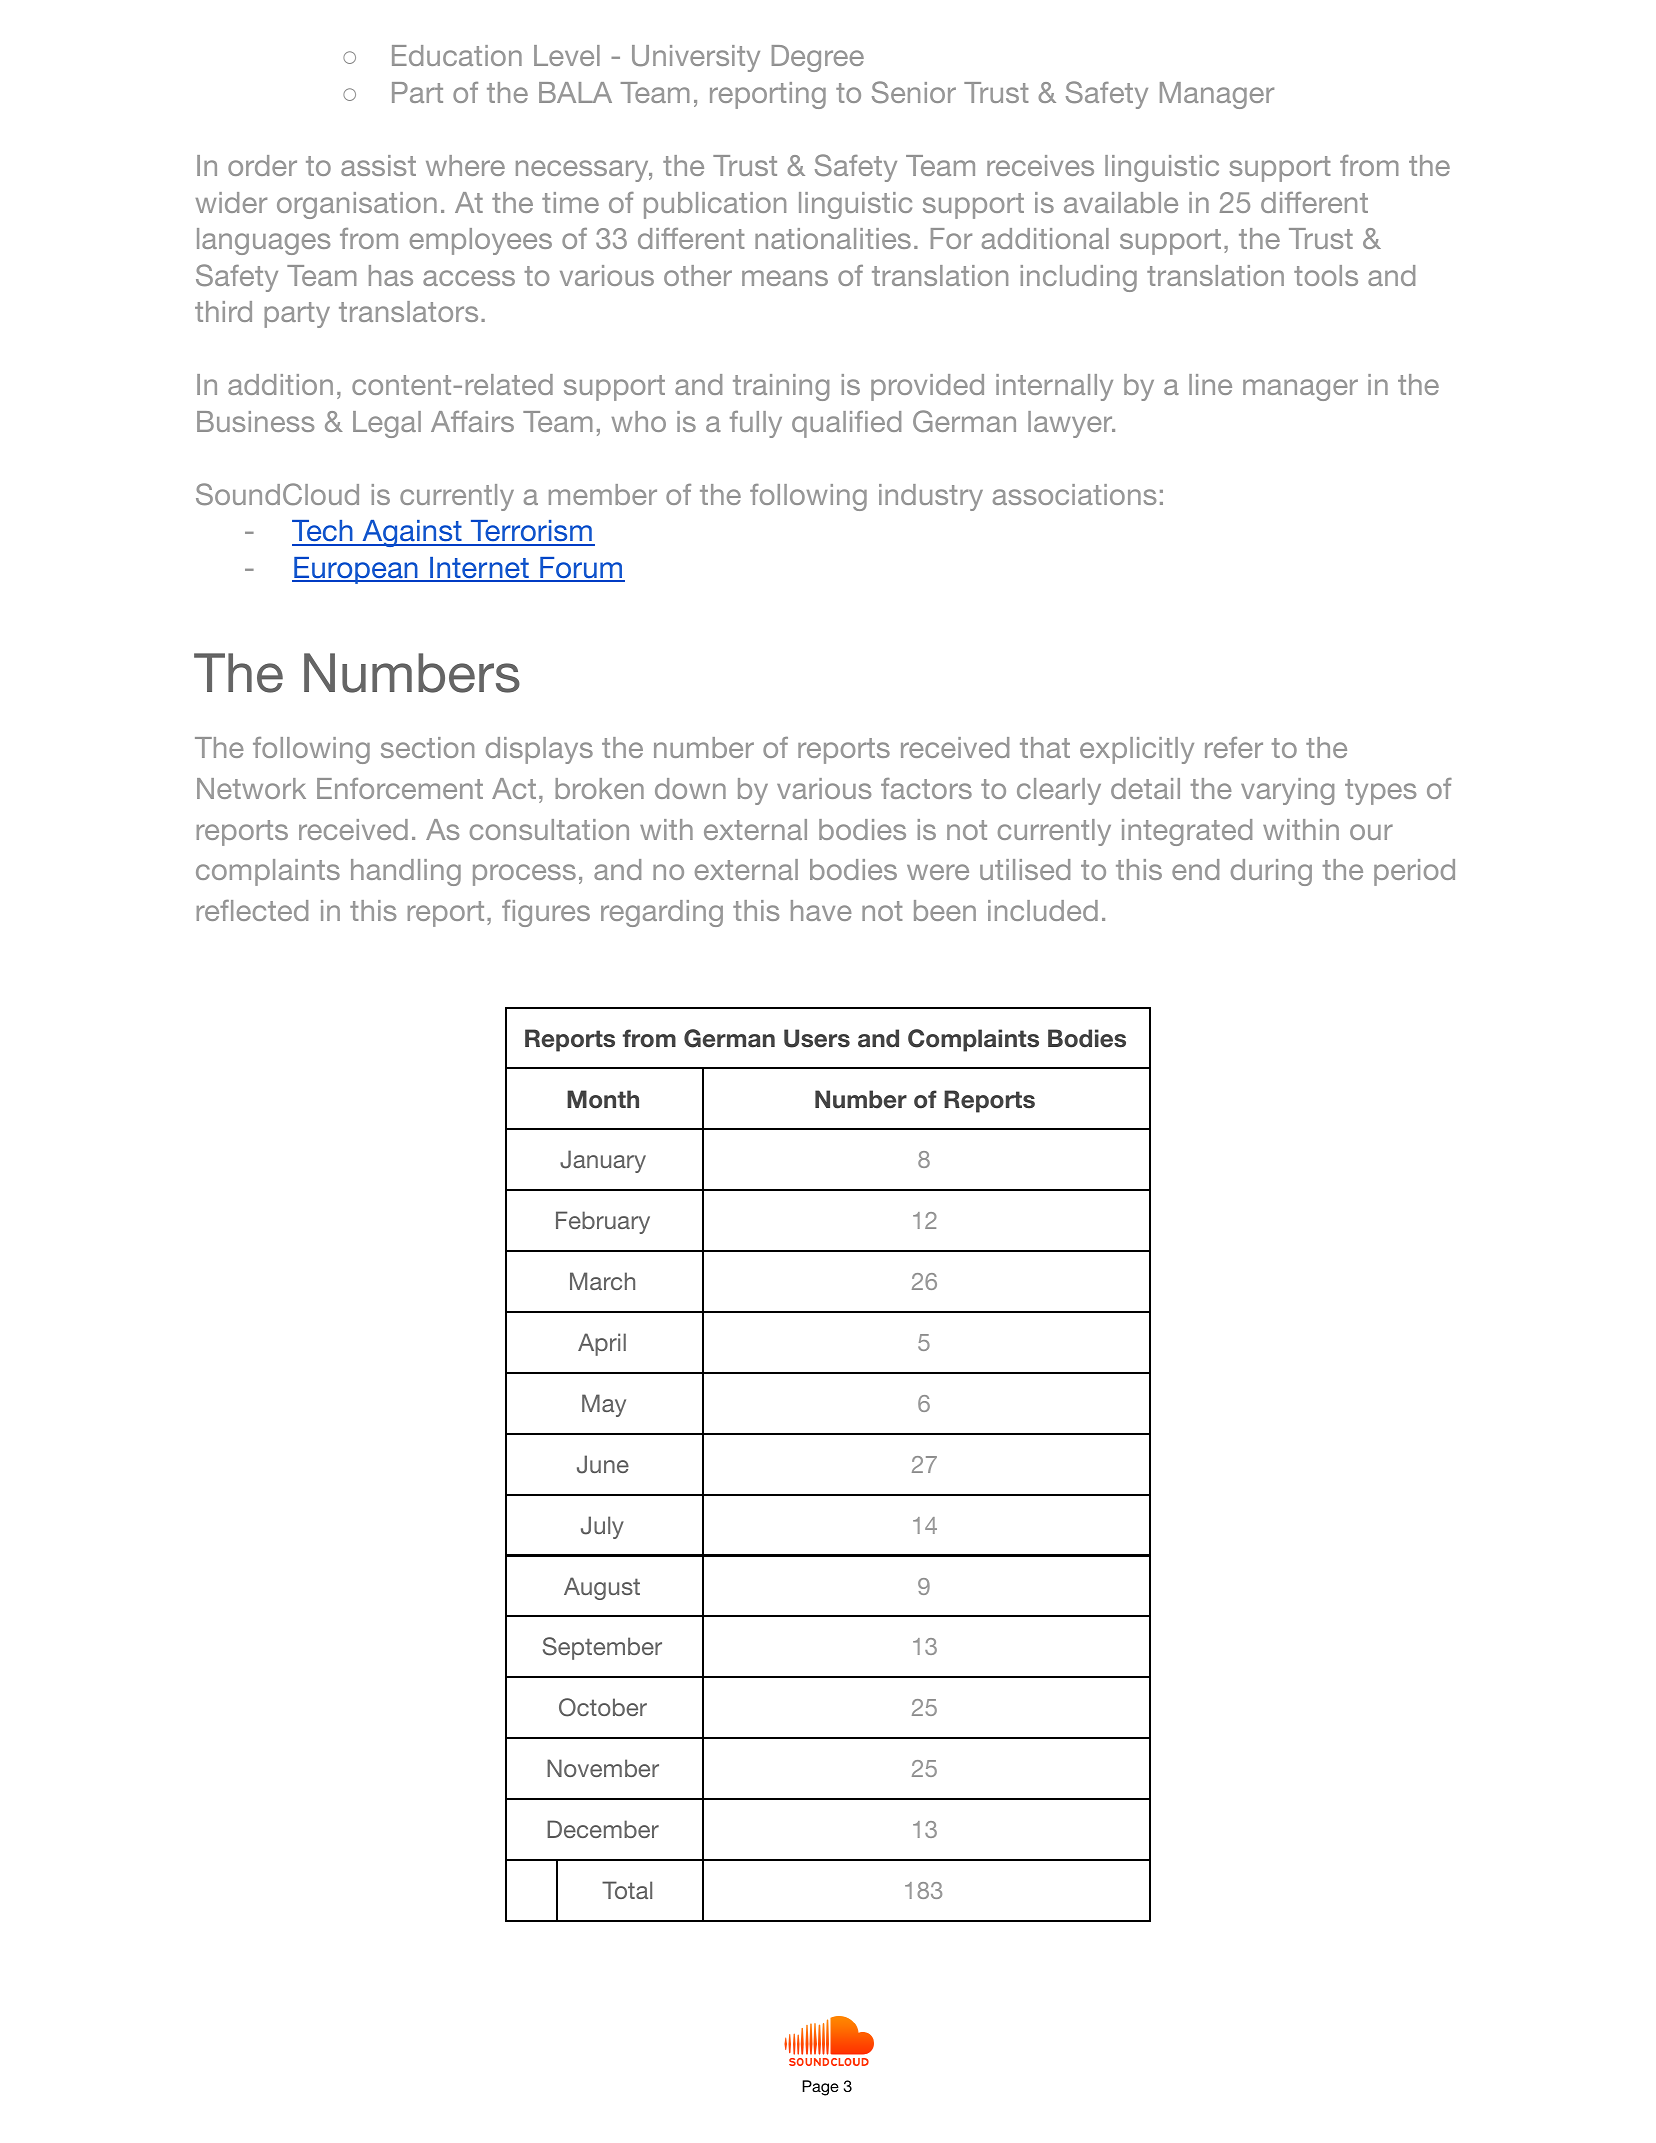 This screenshot has width=1656, height=2143. What do you see at coordinates (603, 1464) in the screenshot?
I see `June` at bounding box center [603, 1464].
